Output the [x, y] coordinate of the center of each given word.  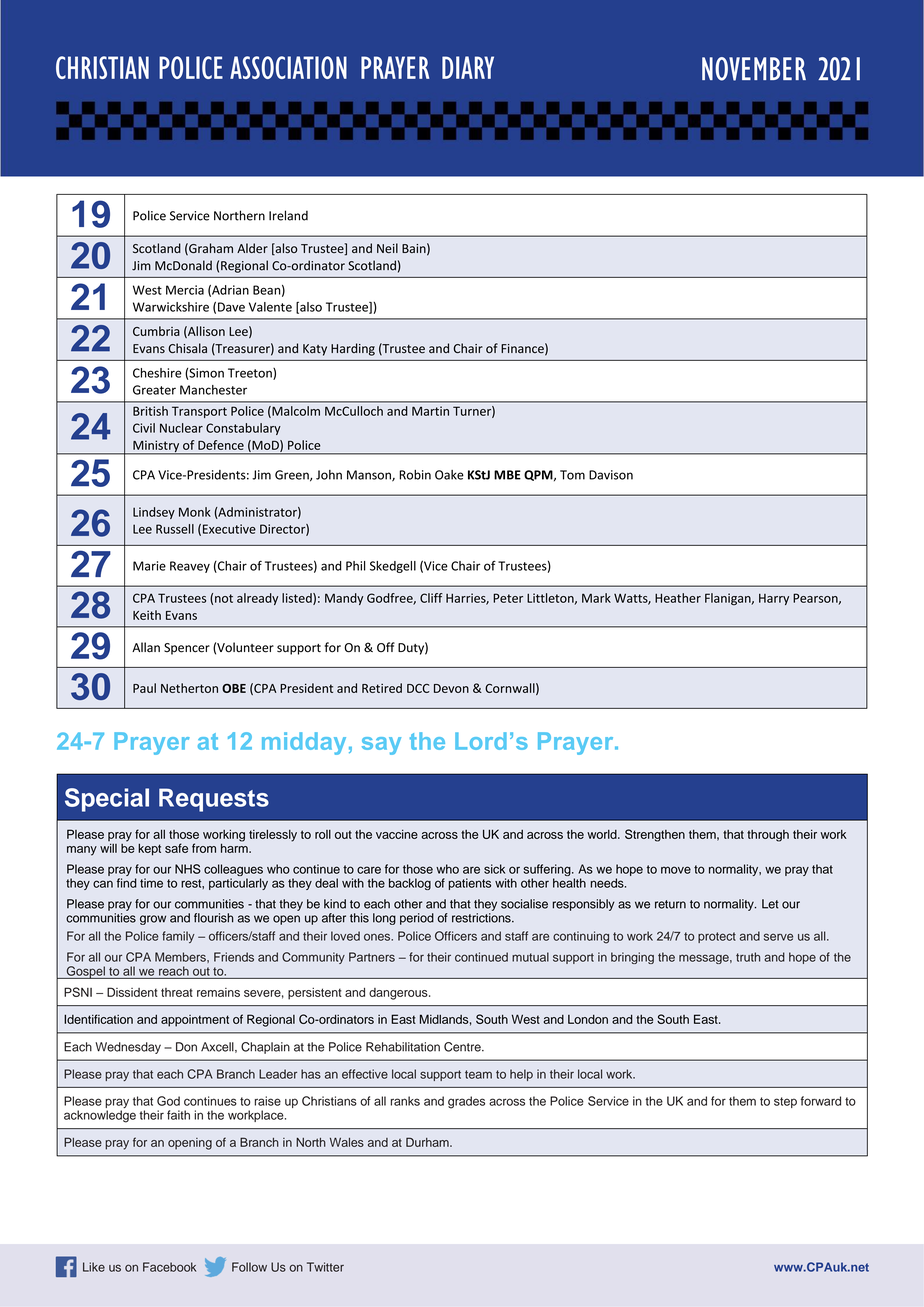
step [785, 1102]
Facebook [169, 1267]
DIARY [468, 67]
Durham [428, 1142]
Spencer [187, 649]
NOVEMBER [754, 69]
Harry [774, 599]
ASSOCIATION [288, 67]
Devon [451, 688]
